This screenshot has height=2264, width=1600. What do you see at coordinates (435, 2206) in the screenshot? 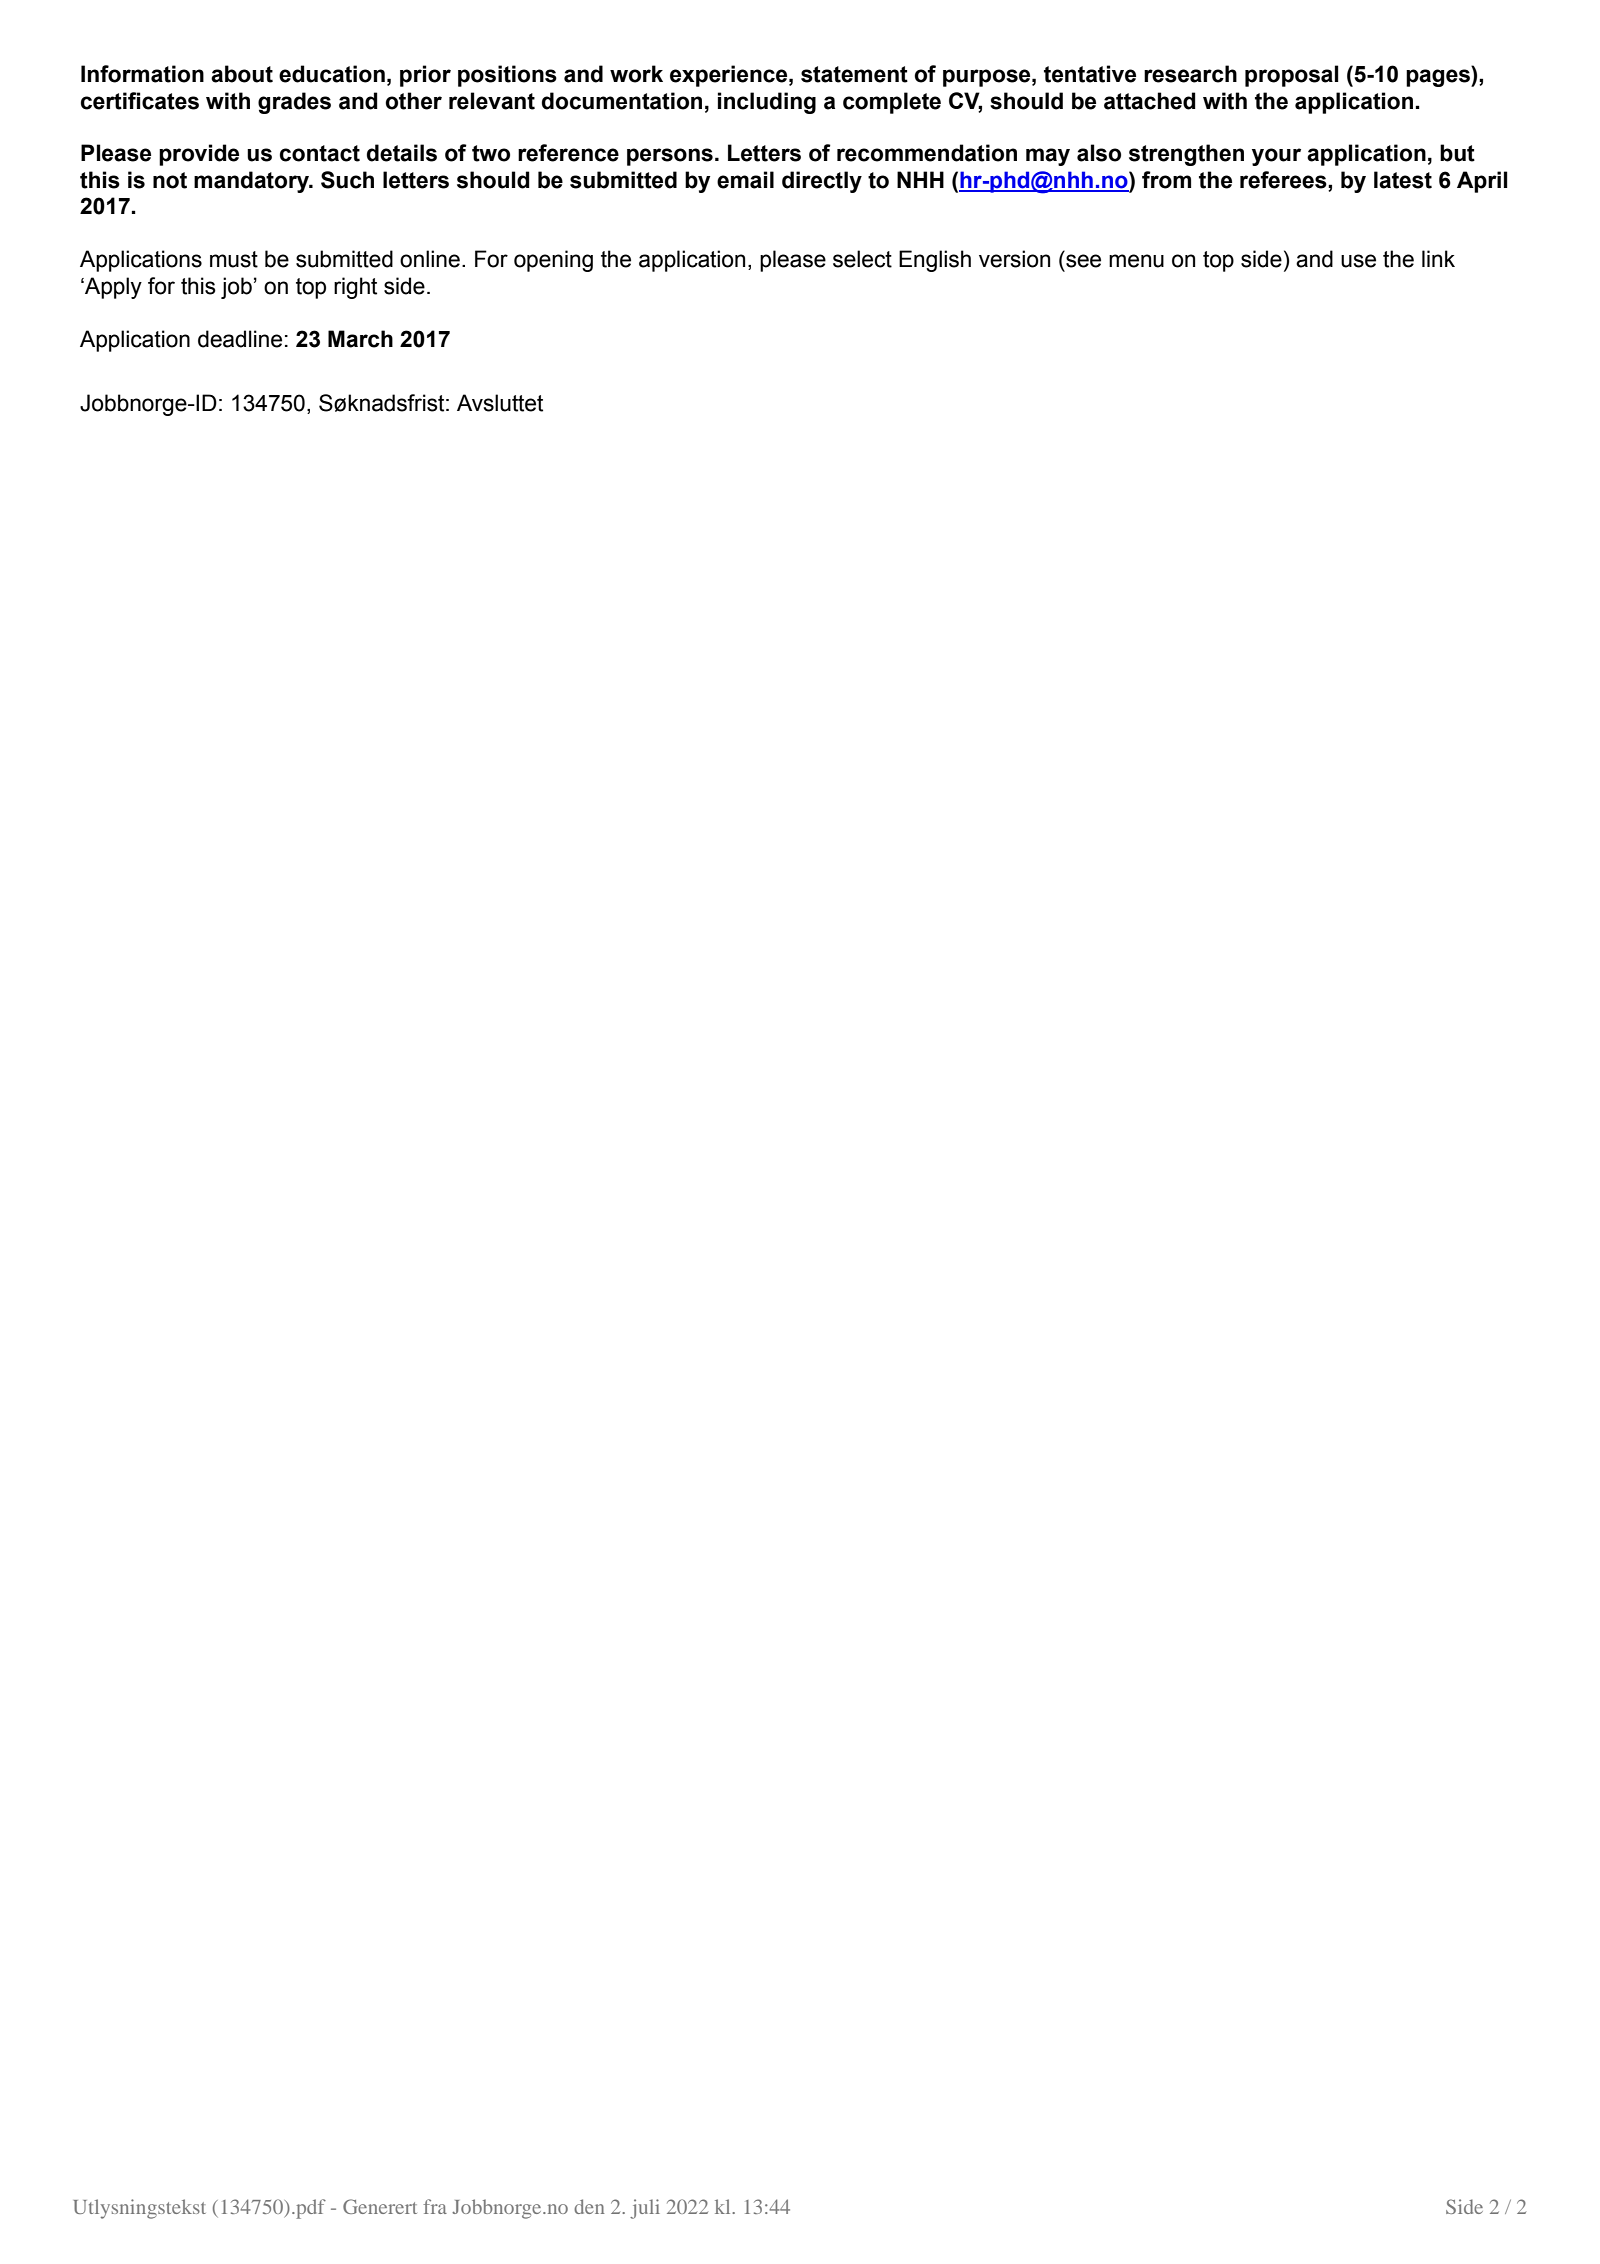
I see `fra` at bounding box center [435, 2206].
